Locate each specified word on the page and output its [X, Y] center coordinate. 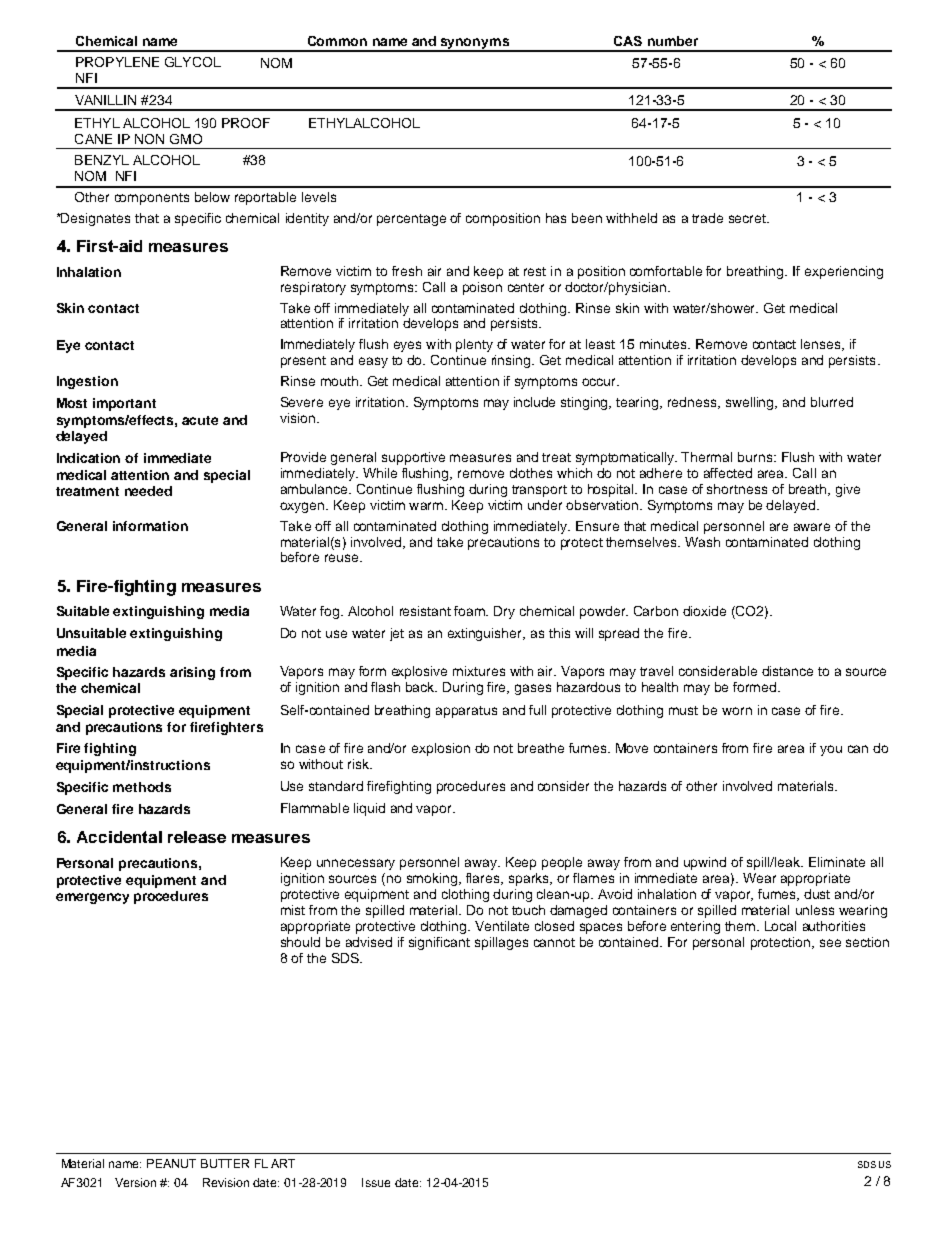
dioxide [704, 611]
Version [135, 1182]
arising [192, 673]
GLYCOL [193, 62]
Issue [376, 1182]
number [673, 41]
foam [471, 611]
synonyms [474, 45]
